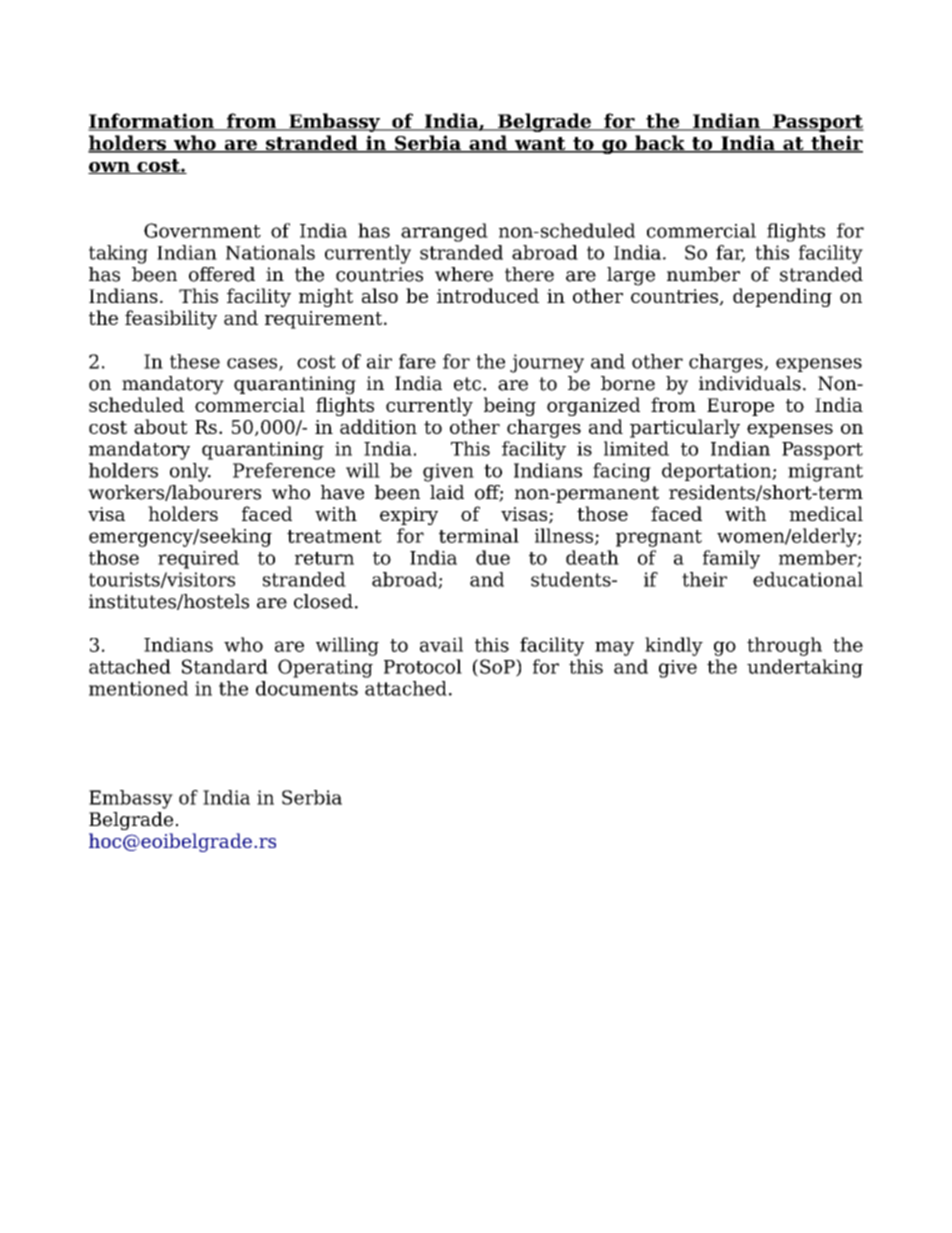  What do you see at coordinates (540, 145) in the screenshot?
I see `want` at bounding box center [540, 145].
